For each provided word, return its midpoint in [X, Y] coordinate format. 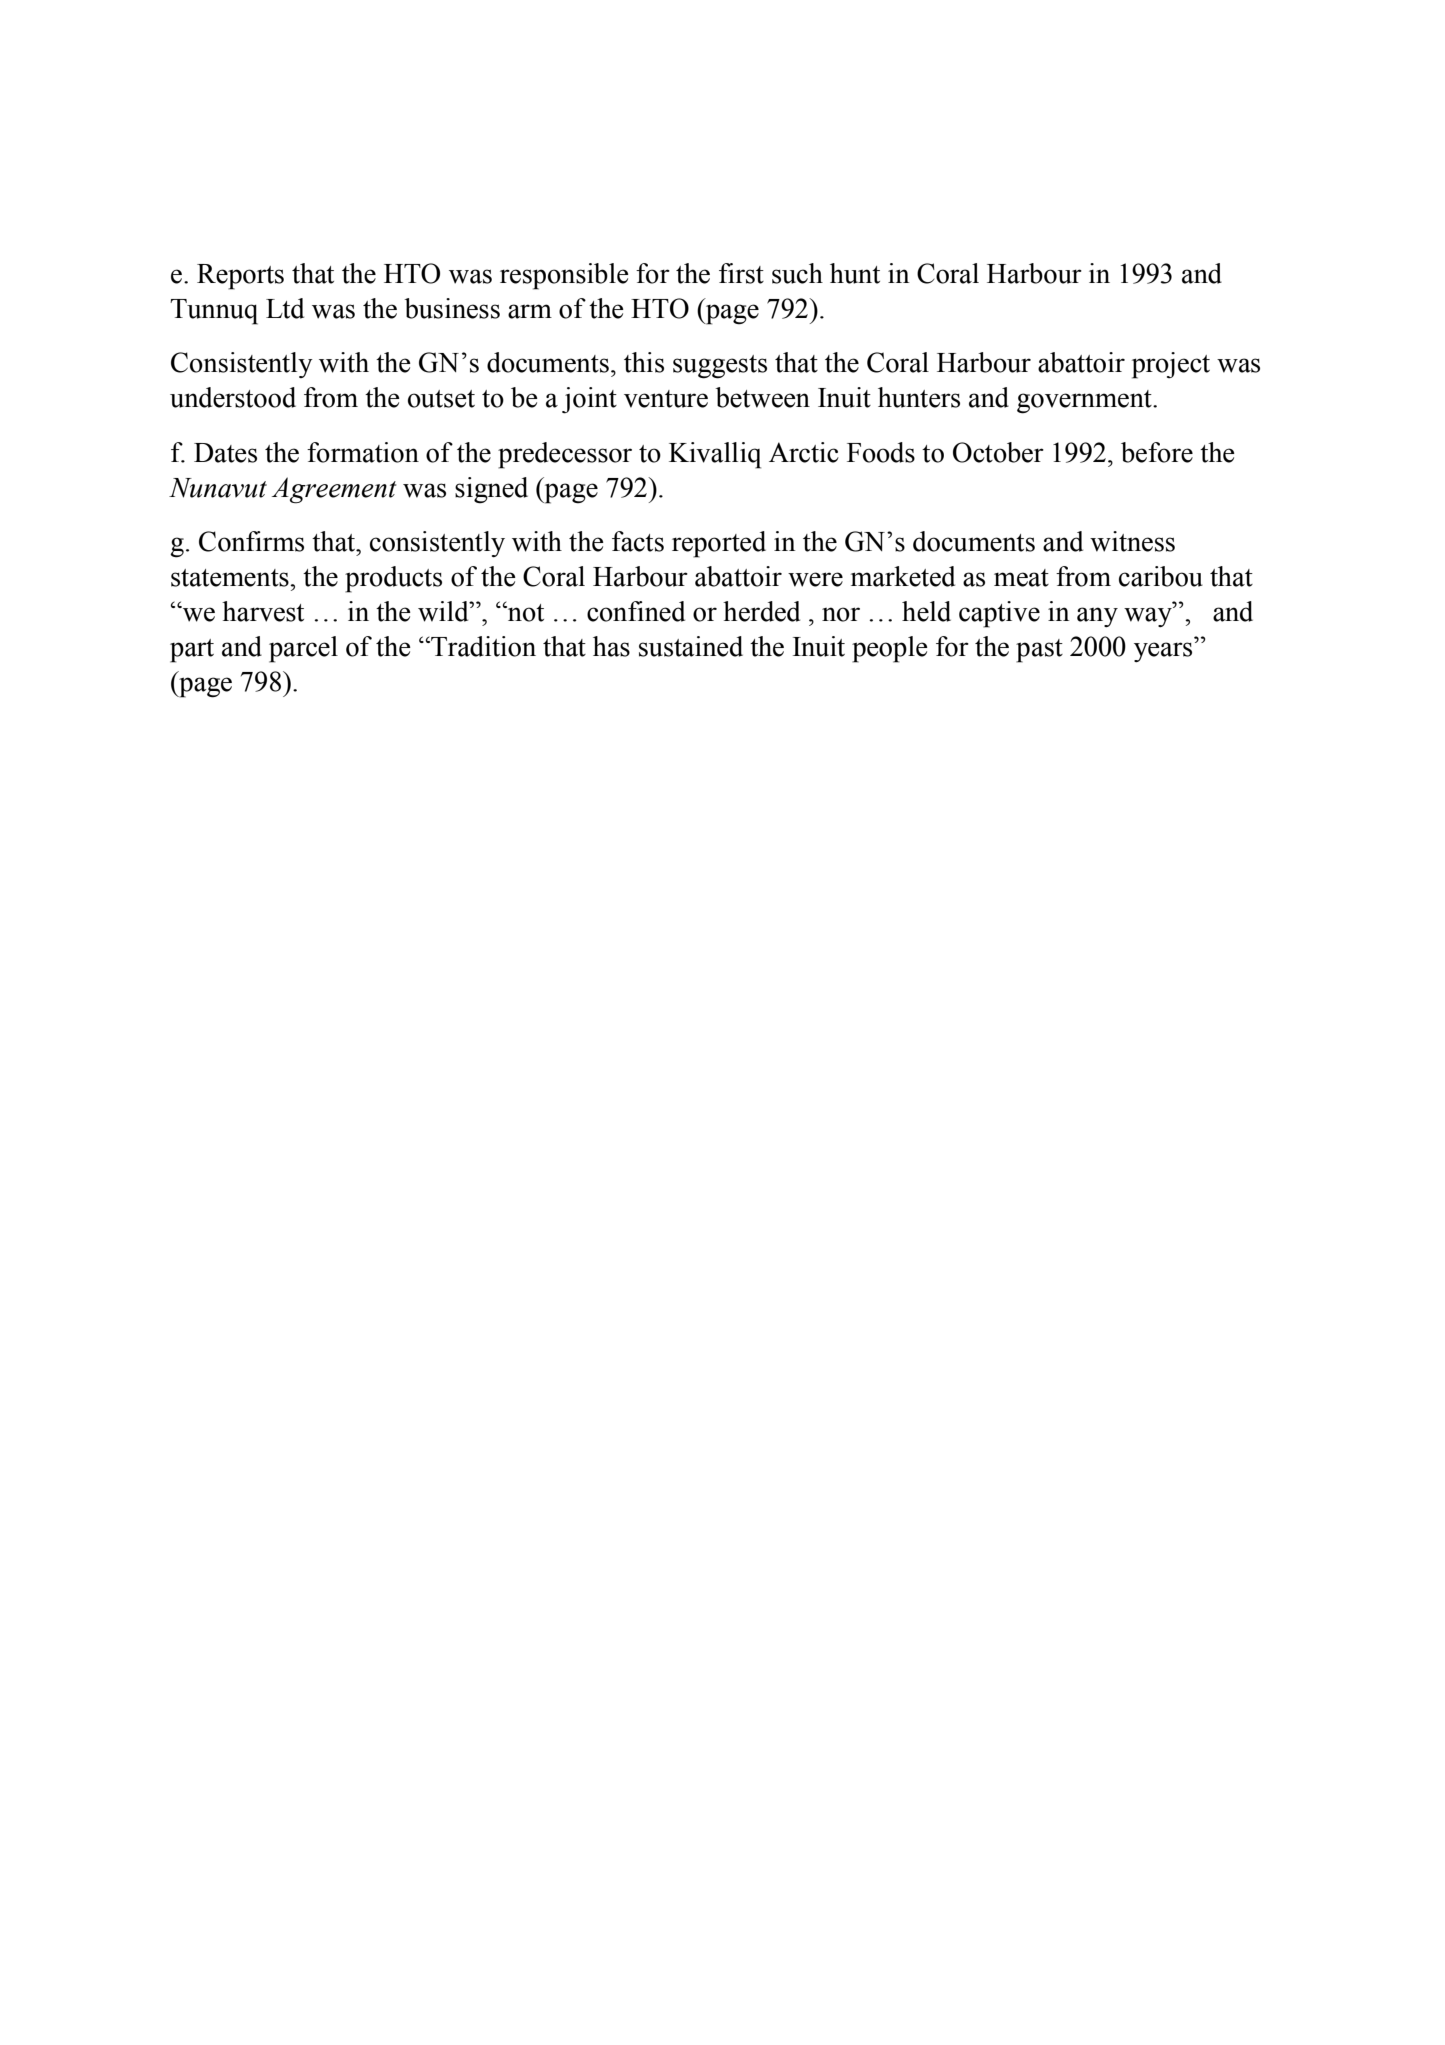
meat [1021, 578]
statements [231, 578]
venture [666, 399]
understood [233, 397]
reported [719, 544]
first [741, 273]
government [1085, 402]
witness [1132, 541]
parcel [303, 649]
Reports [240, 277]
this [644, 362]
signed [491, 490]
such [797, 273]
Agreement [334, 490]
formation [363, 452]
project [1171, 365]
